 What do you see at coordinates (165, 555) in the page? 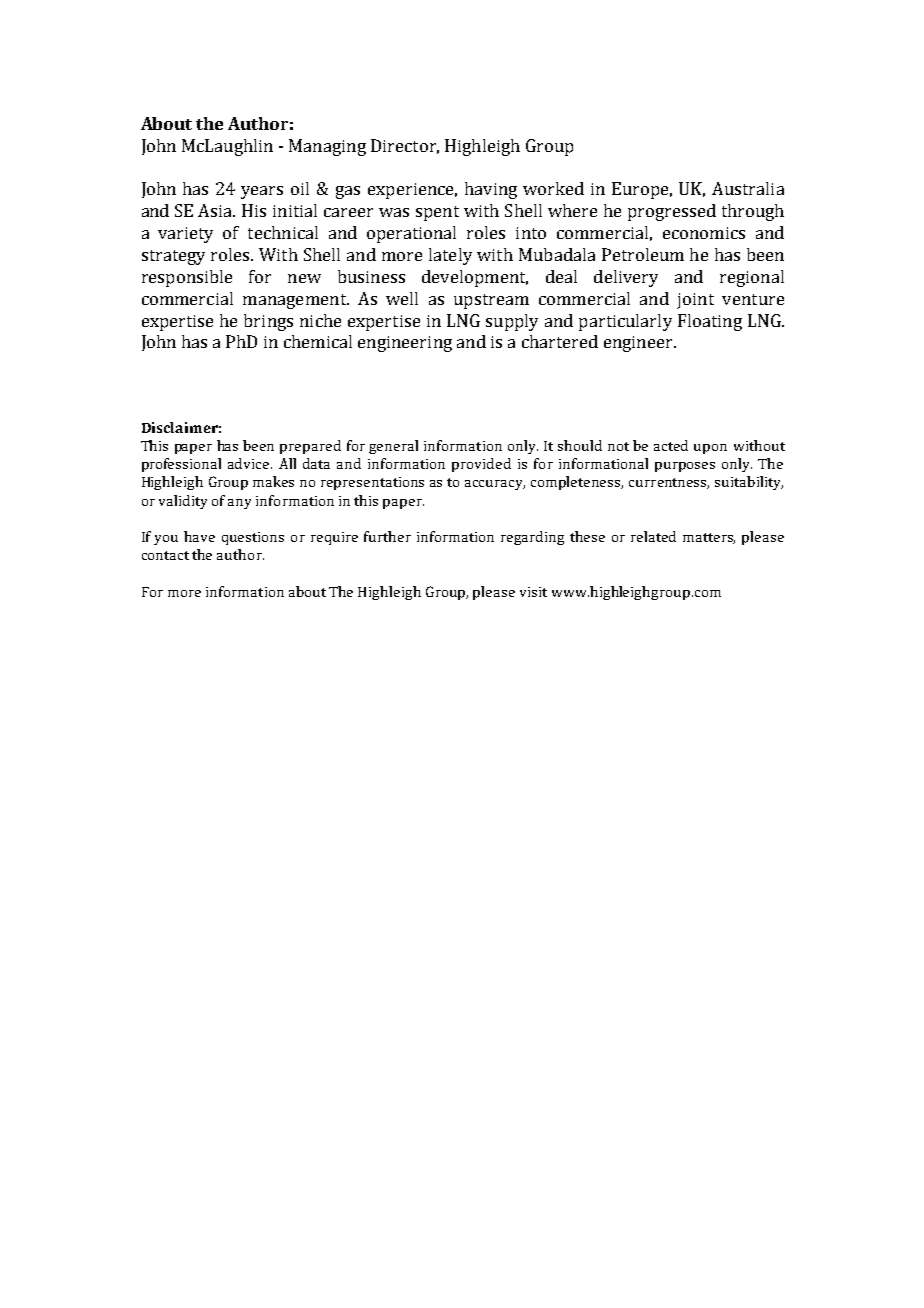
I see `contact` at bounding box center [165, 555].
